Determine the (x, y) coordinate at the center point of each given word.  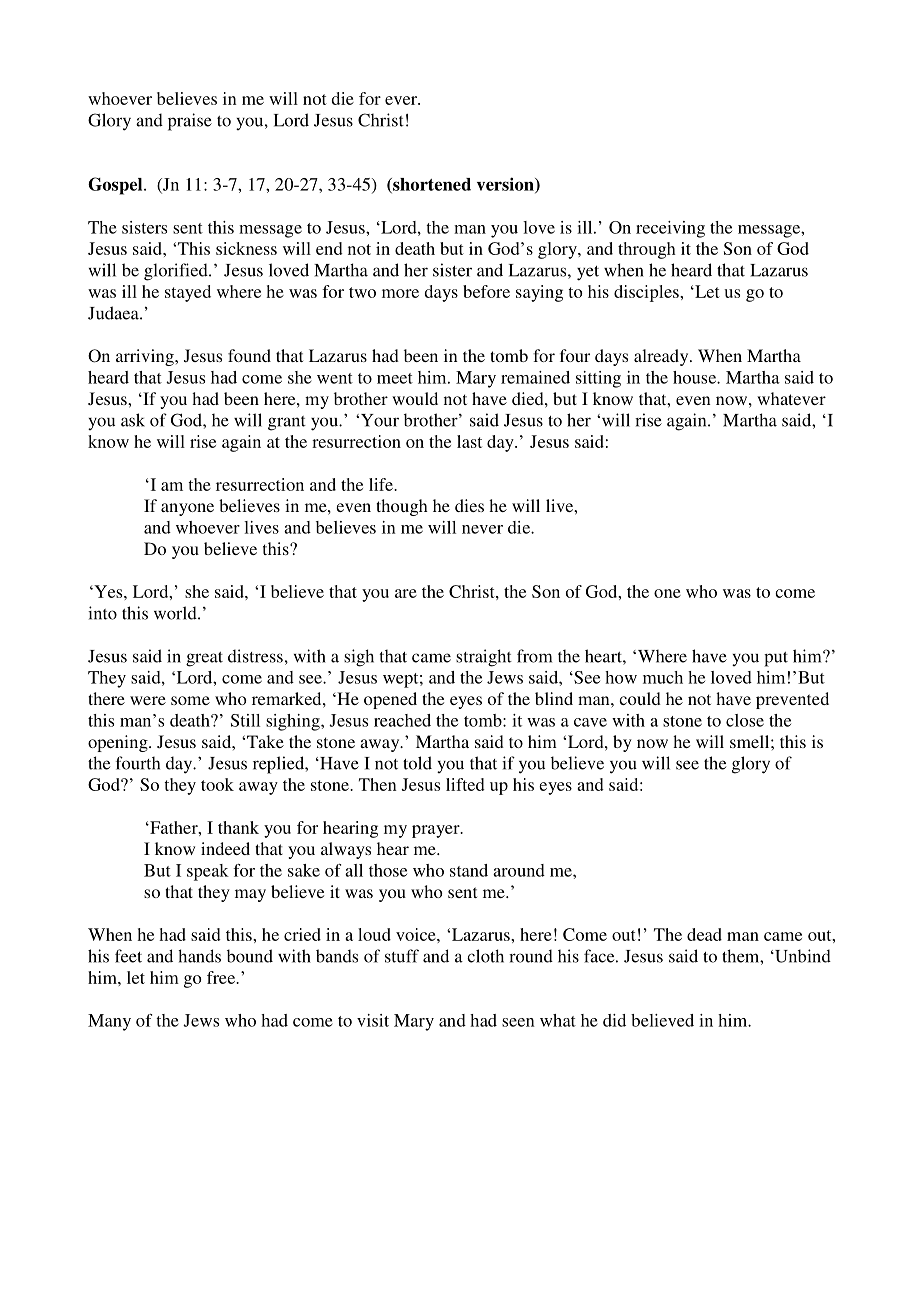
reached (402, 720)
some (190, 700)
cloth (485, 956)
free (222, 977)
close (745, 720)
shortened (431, 185)
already (662, 357)
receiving (670, 229)
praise (190, 122)
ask (133, 420)
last (469, 441)
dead (704, 934)
